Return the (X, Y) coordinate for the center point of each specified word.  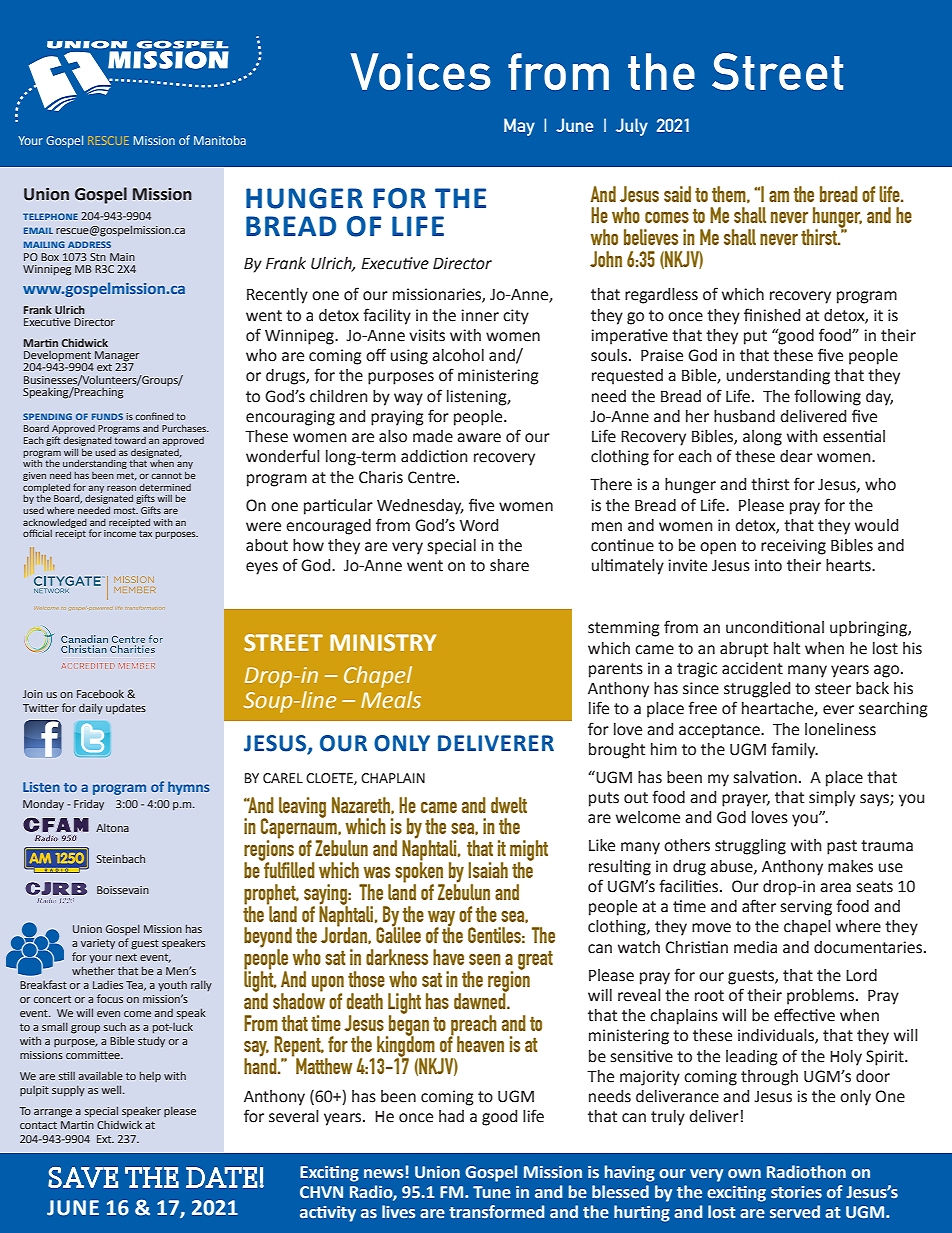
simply (832, 799)
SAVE (83, 1177)
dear (796, 456)
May (519, 127)
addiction (434, 456)
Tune (492, 1192)
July (632, 127)
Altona (112, 827)
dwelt (509, 805)
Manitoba (220, 140)
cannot (166, 475)
